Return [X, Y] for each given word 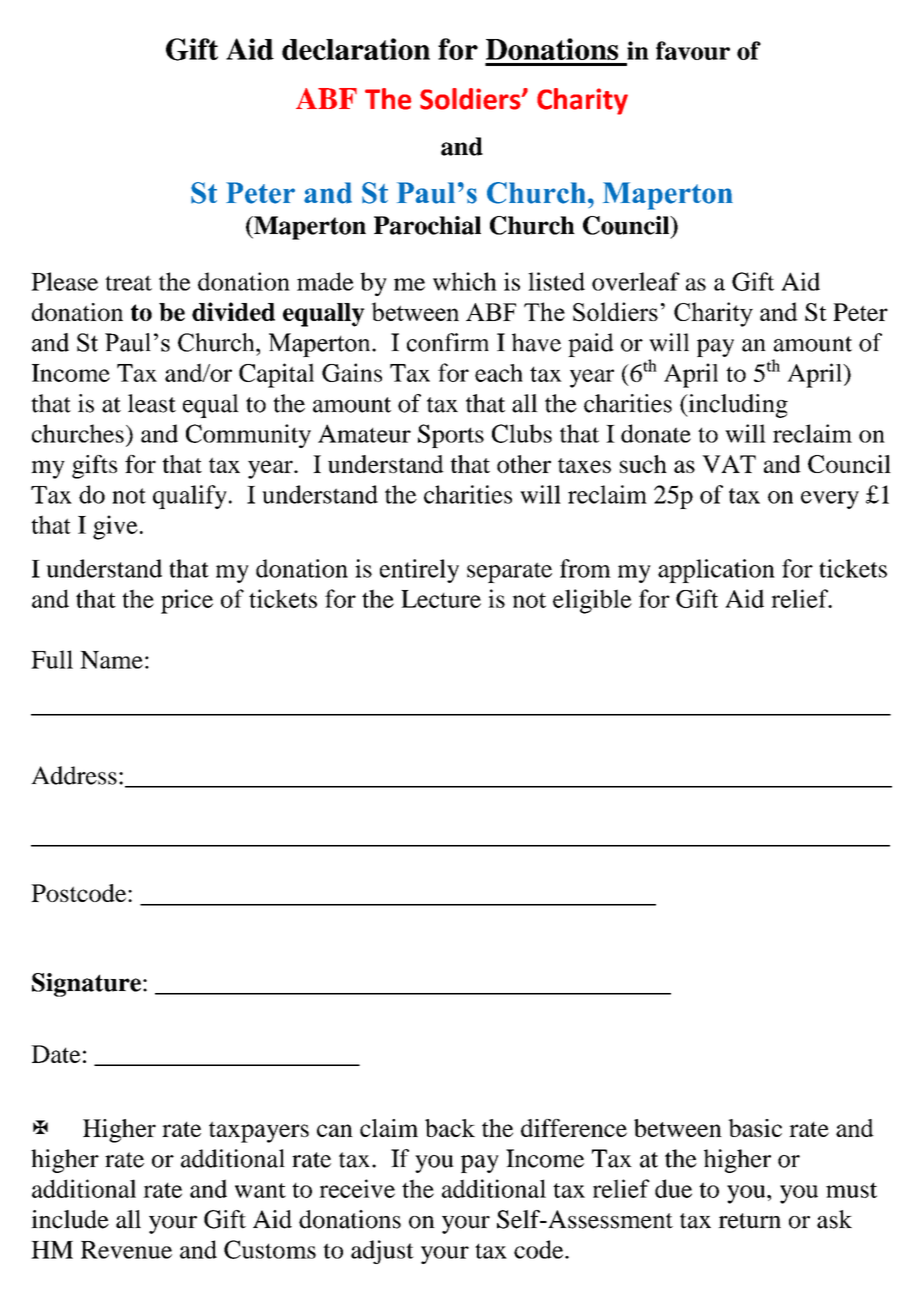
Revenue [126, 1250]
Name [111, 660]
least [152, 403]
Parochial [427, 225]
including [737, 406]
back [450, 1128]
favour [693, 50]
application [716, 571]
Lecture [441, 599]
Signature [86, 985]
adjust [382, 1252]
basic [755, 1128]
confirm [448, 342]
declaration [356, 49]
